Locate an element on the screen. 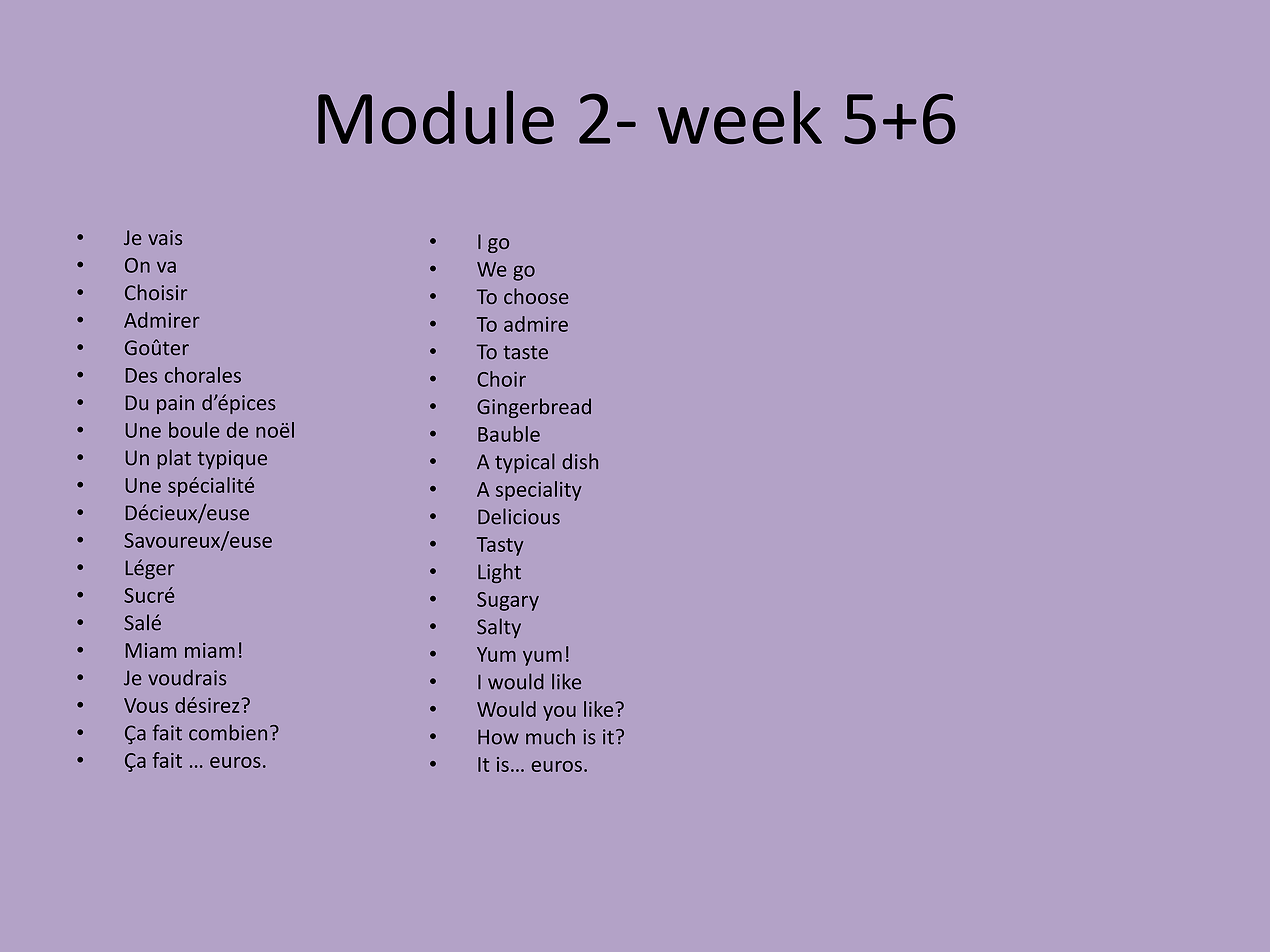 Image resolution: width=1270 pixels, height=952 pixels. Bauble is located at coordinates (509, 434).
